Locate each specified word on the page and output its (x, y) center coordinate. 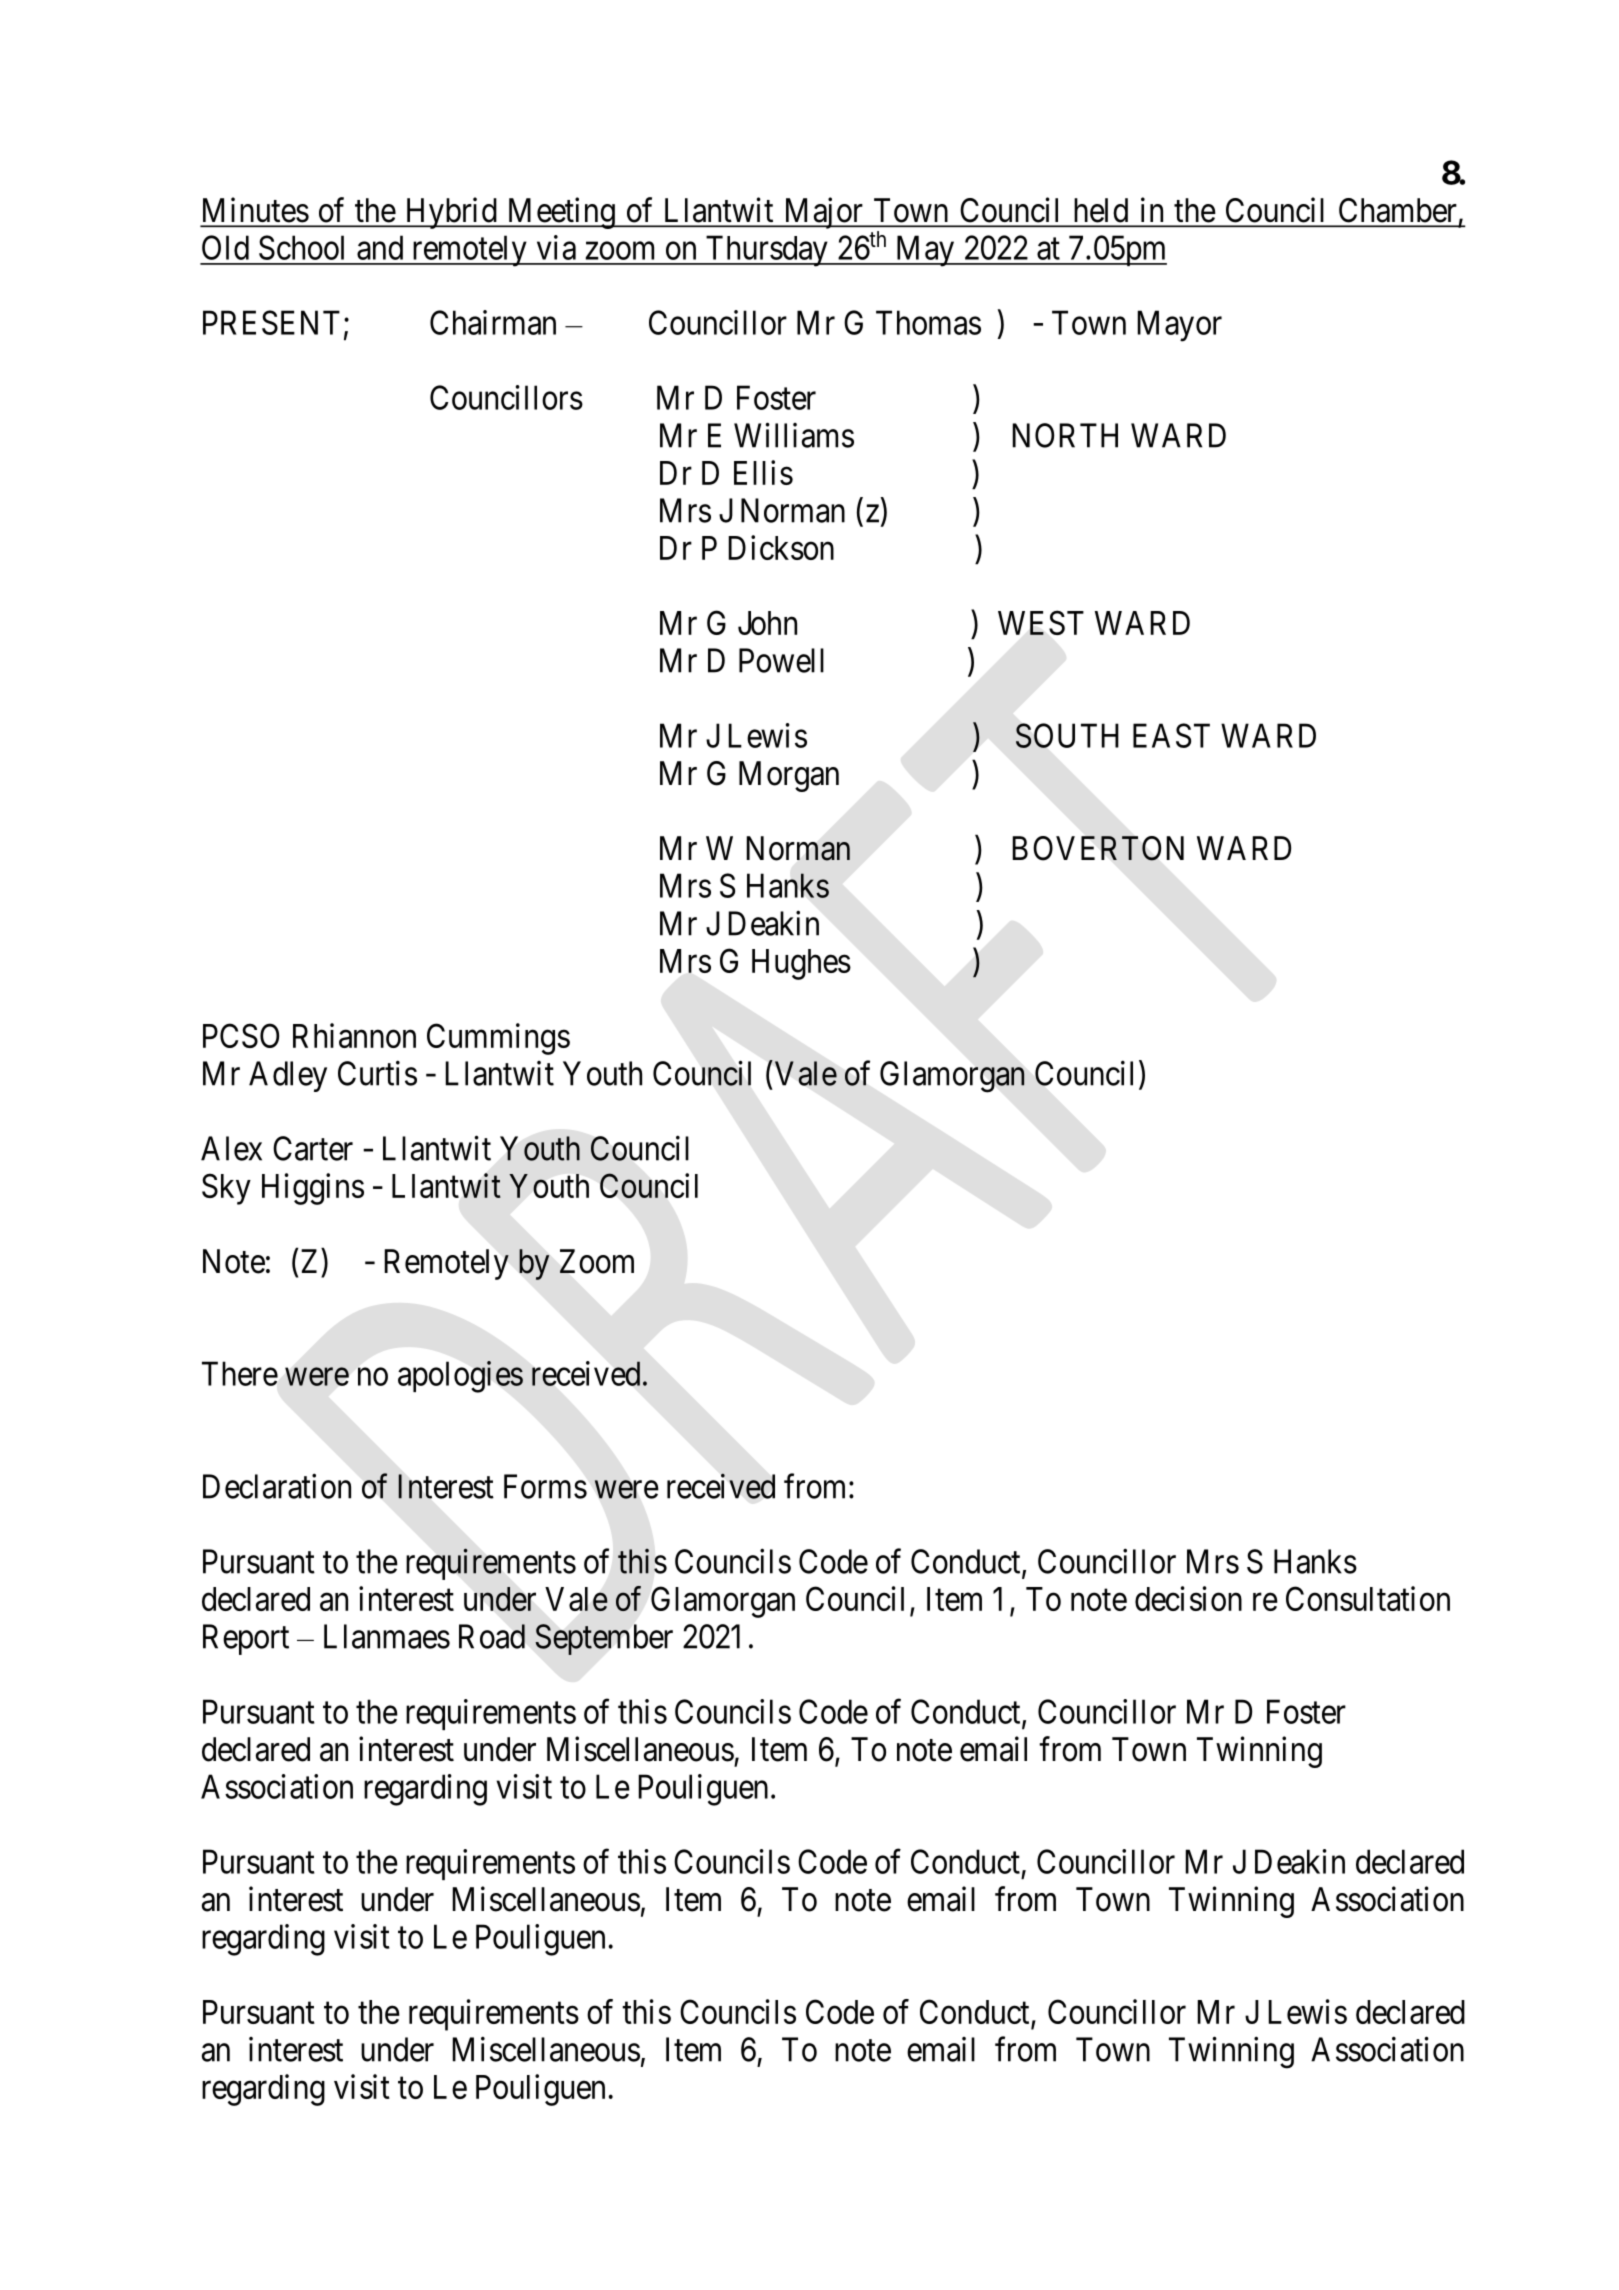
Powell (781, 660)
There (240, 1373)
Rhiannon (354, 1035)
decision (1188, 1598)
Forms (545, 1486)
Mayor (1179, 326)
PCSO (241, 1035)
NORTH (1065, 435)
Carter (313, 1148)
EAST (1171, 735)
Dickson (781, 547)
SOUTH (1067, 735)
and (380, 247)
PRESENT (271, 322)
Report (246, 1639)
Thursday (766, 251)
